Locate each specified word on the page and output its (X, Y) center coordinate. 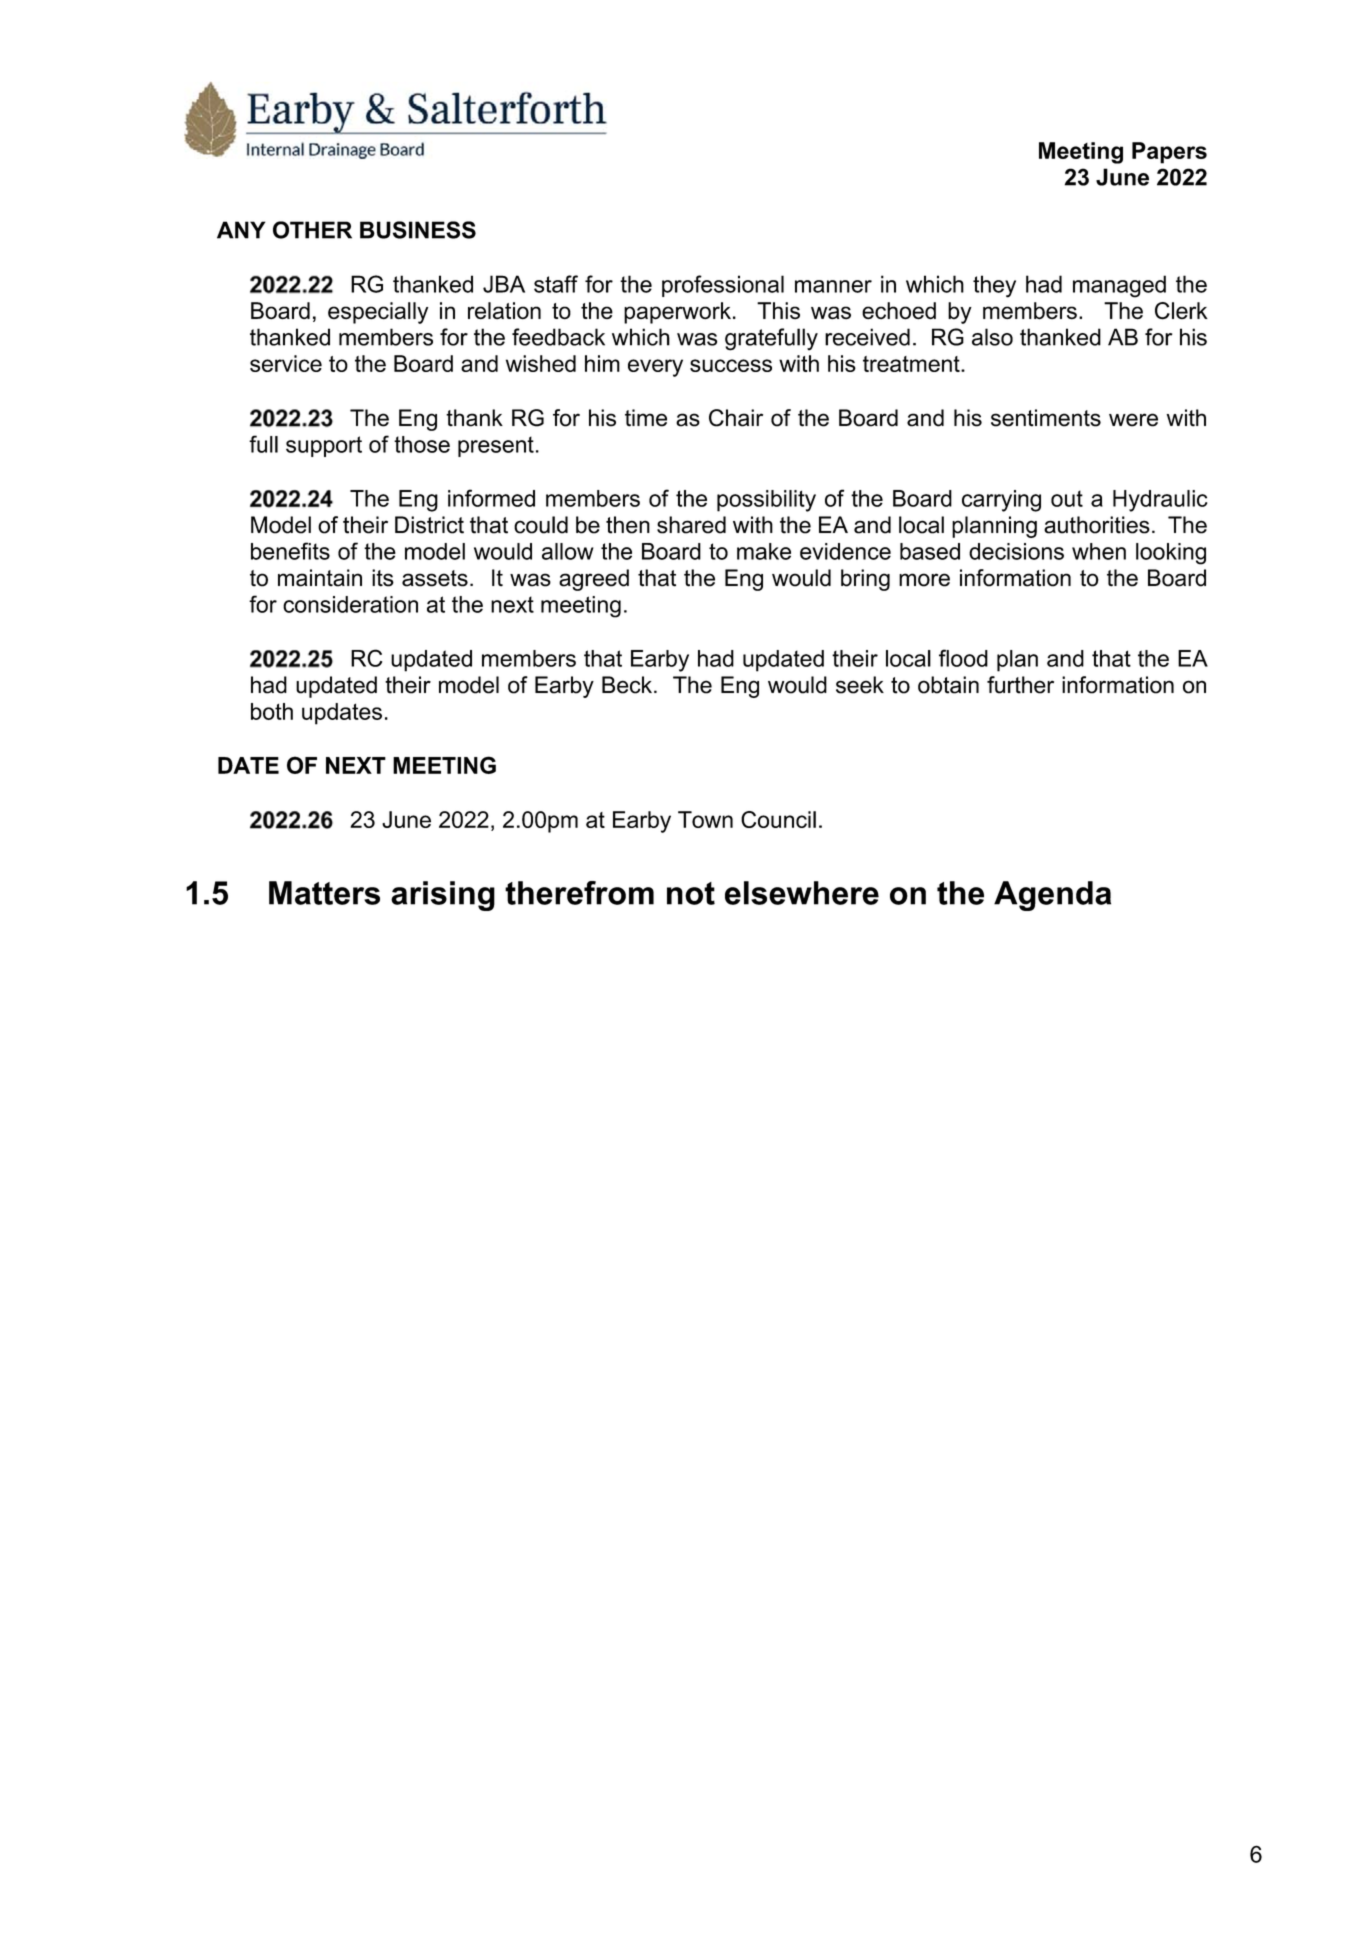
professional (723, 286)
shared (691, 525)
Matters (324, 893)
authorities (1097, 525)
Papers (1169, 153)
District (429, 525)
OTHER (312, 230)
